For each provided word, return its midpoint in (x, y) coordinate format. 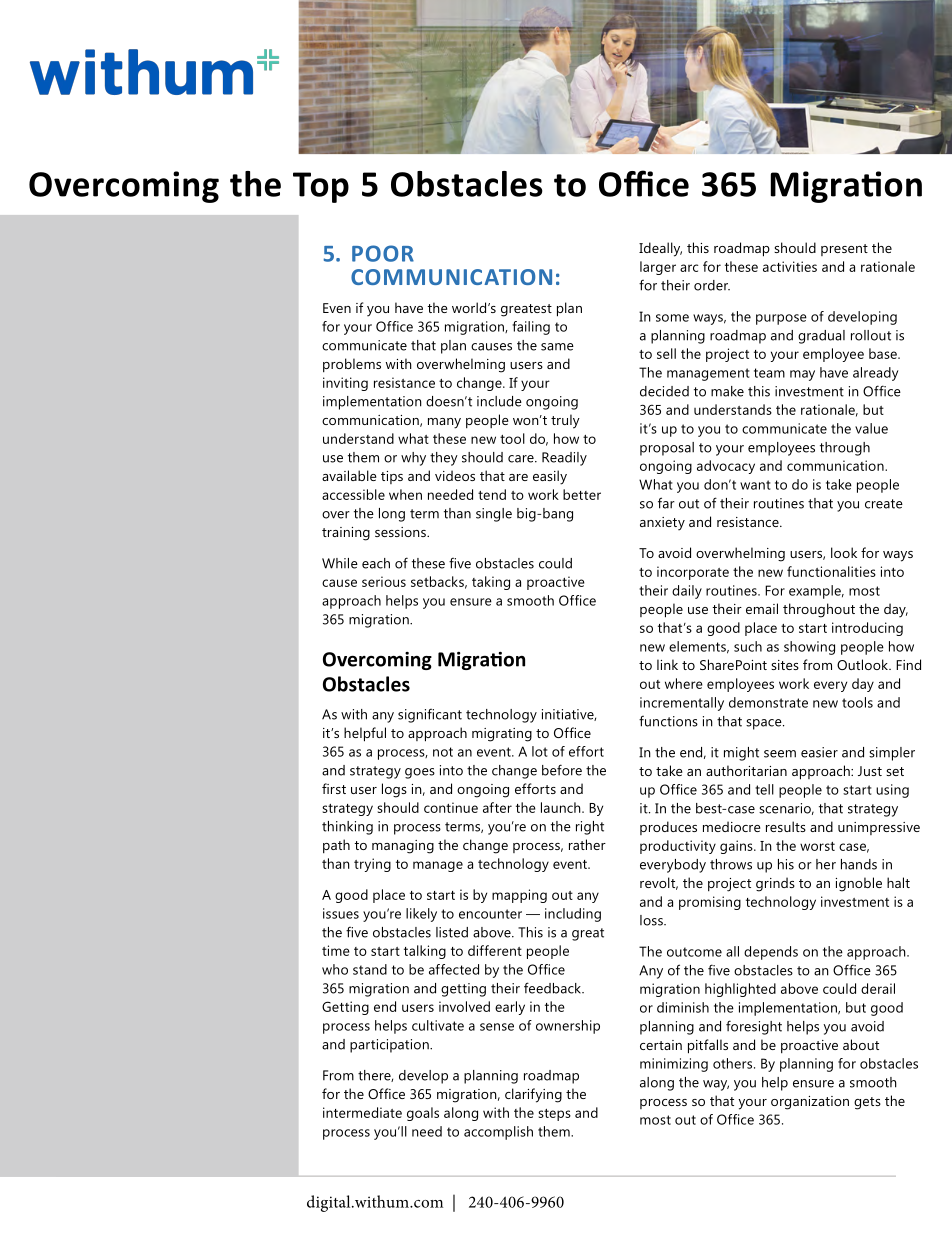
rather (587, 844)
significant (430, 716)
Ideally (660, 249)
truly (565, 421)
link (667, 664)
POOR (383, 253)
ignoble (859, 884)
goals (423, 1114)
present (844, 250)
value (871, 428)
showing (809, 648)
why (413, 459)
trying (372, 865)
